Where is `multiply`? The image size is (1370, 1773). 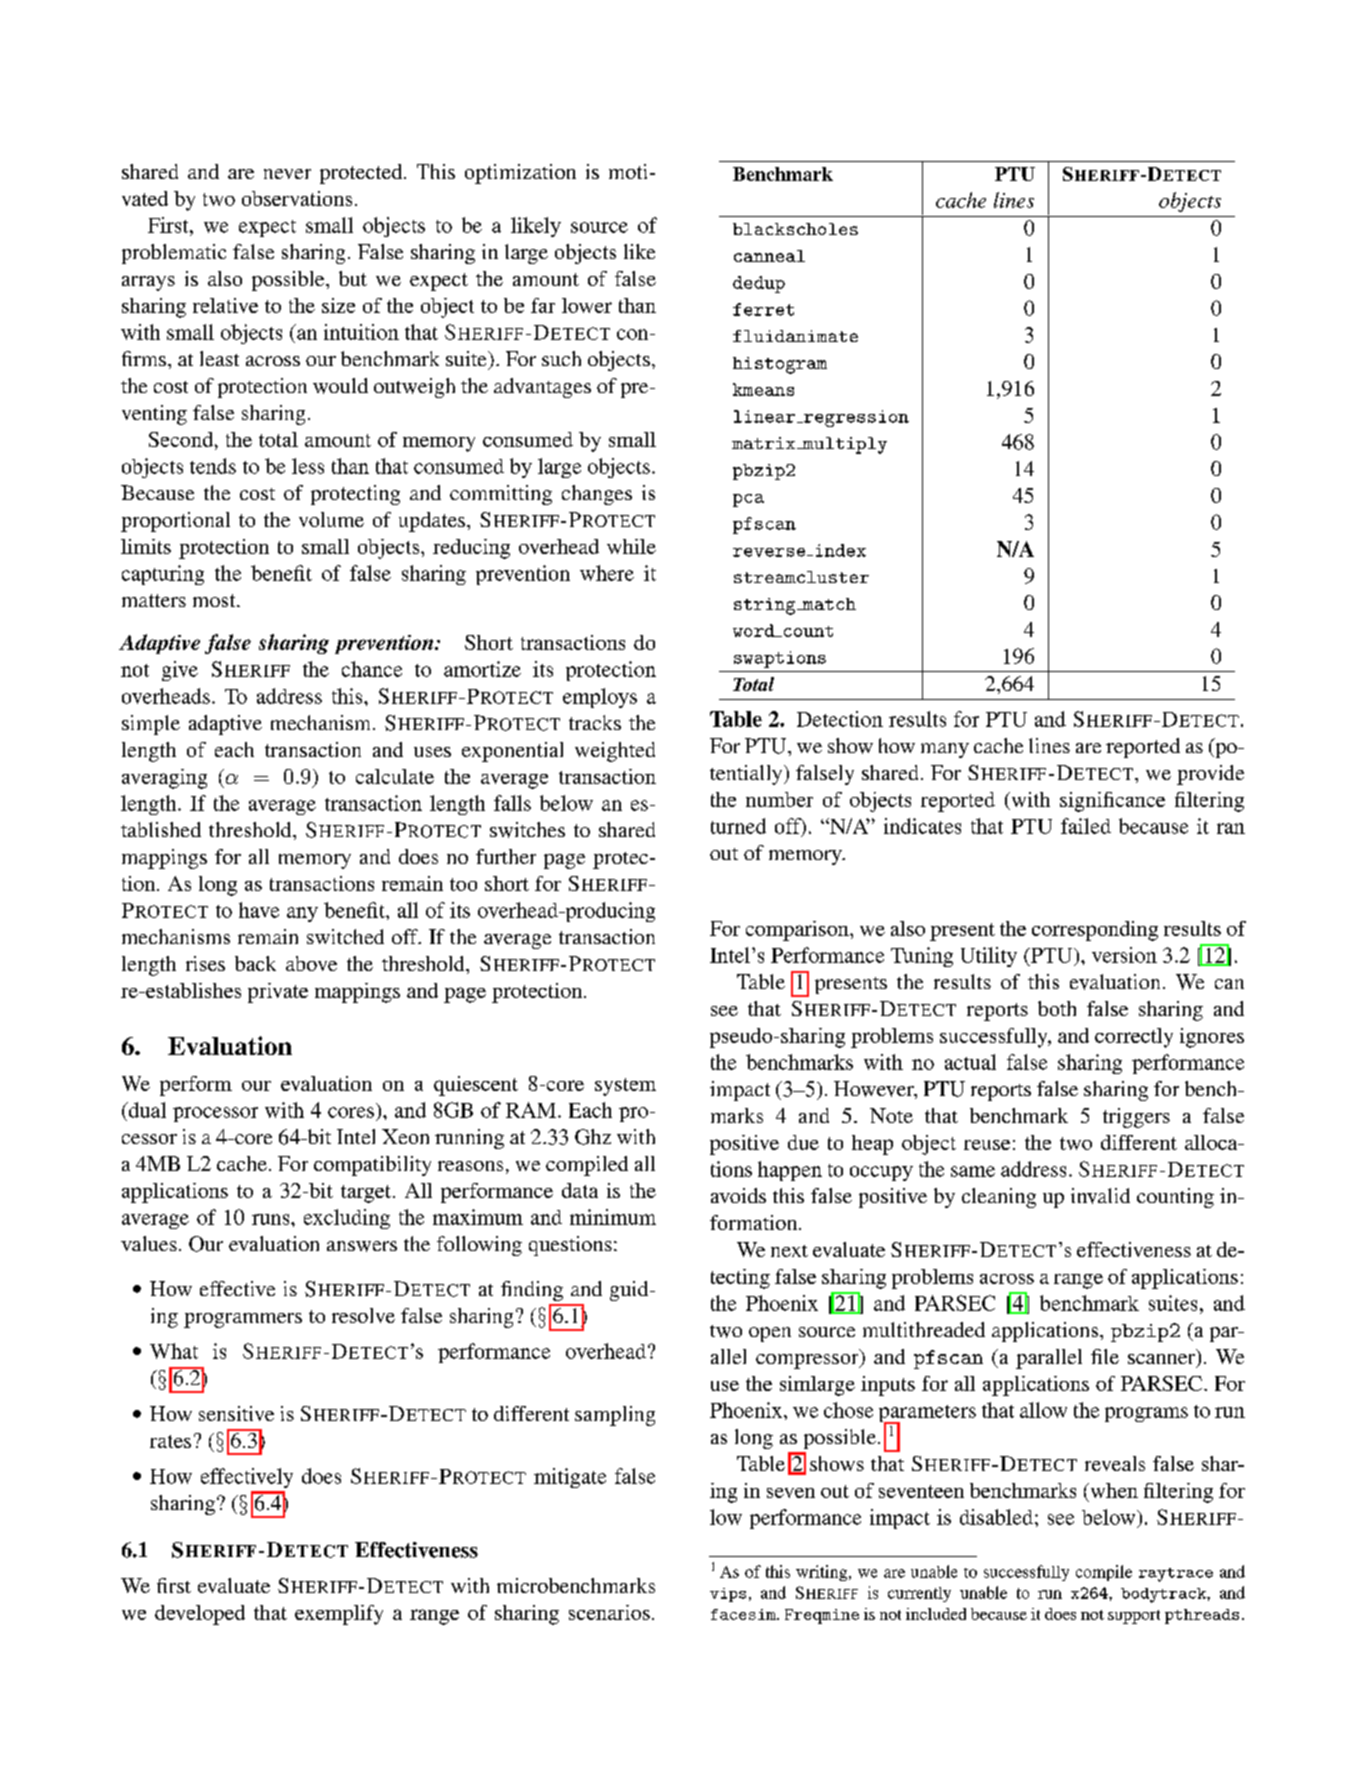 multiply is located at coordinates (844, 445).
